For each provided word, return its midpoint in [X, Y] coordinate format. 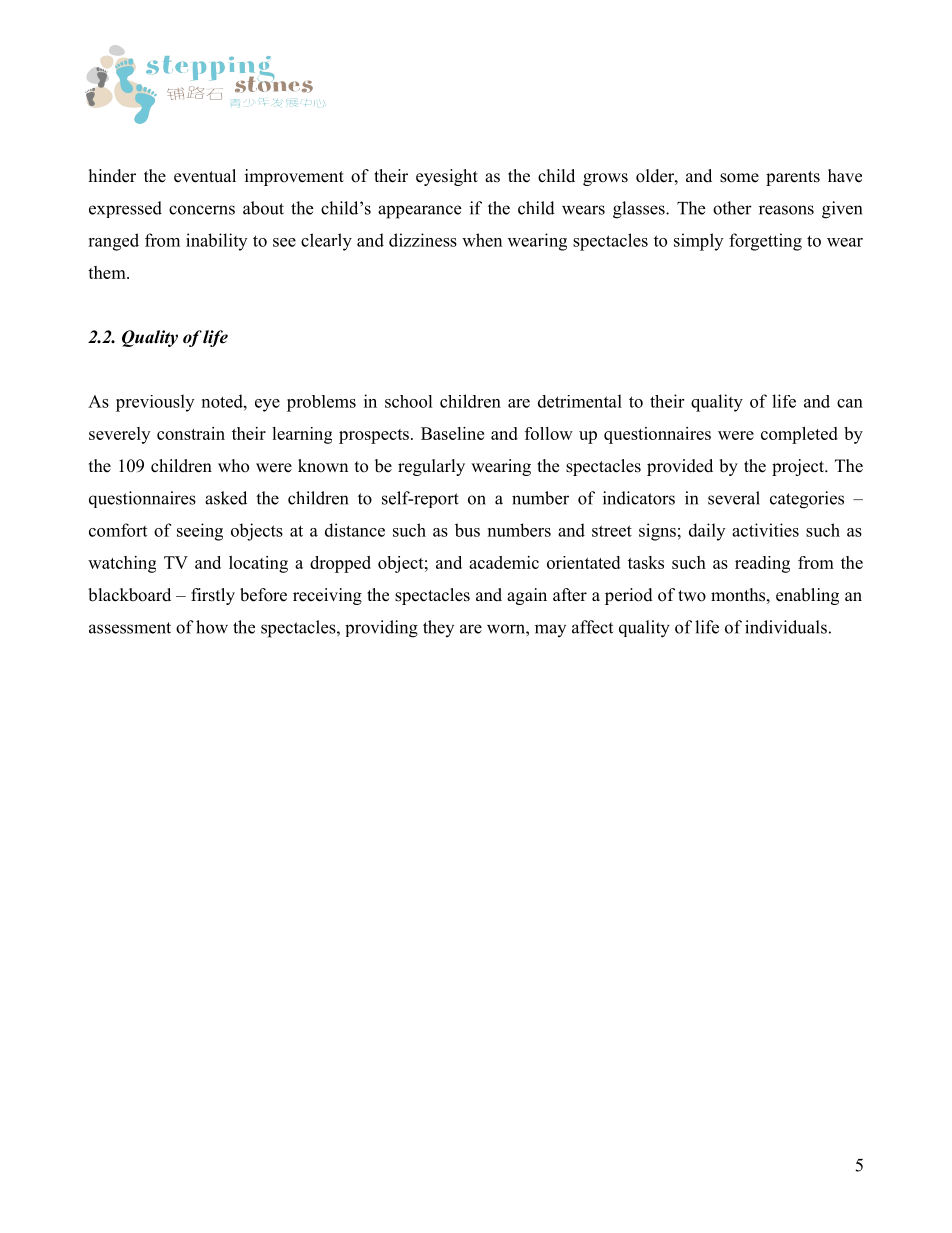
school [409, 401]
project [799, 467]
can [850, 403]
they [438, 628]
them [108, 272]
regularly [431, 467]
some [739, 178]
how [212, 627]
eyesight [447, 177]
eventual [205, 176]
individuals [786, 627]
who [233, 466]
